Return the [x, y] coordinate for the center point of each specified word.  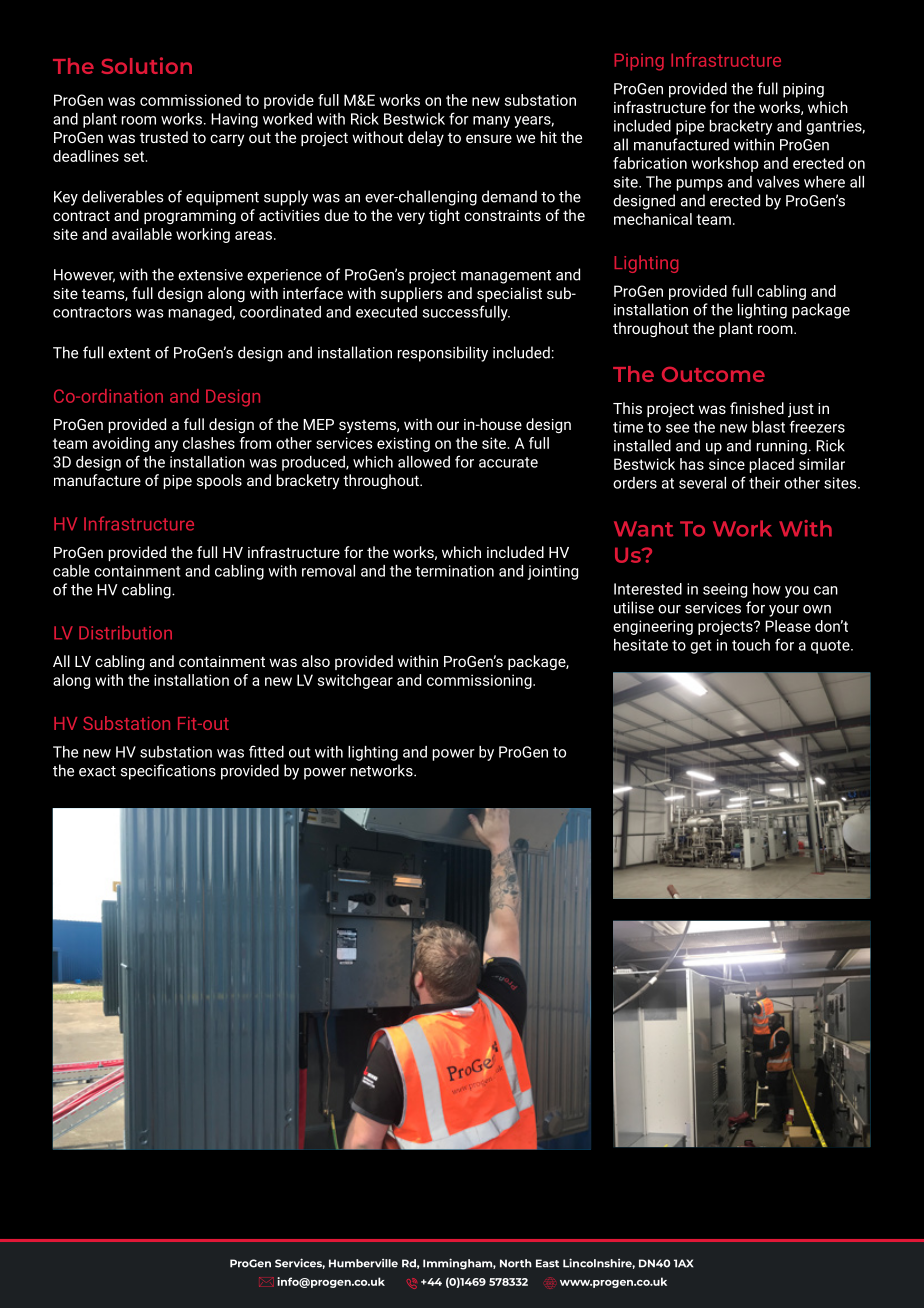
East [547, 1263]
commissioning [480, 681]
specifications [168, 772]
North [516, 1263]
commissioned [190, 100]
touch [751, 645]
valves [778, 182]
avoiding [121, 444]
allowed [424, 462]
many [491, 122]
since [727, 464]
